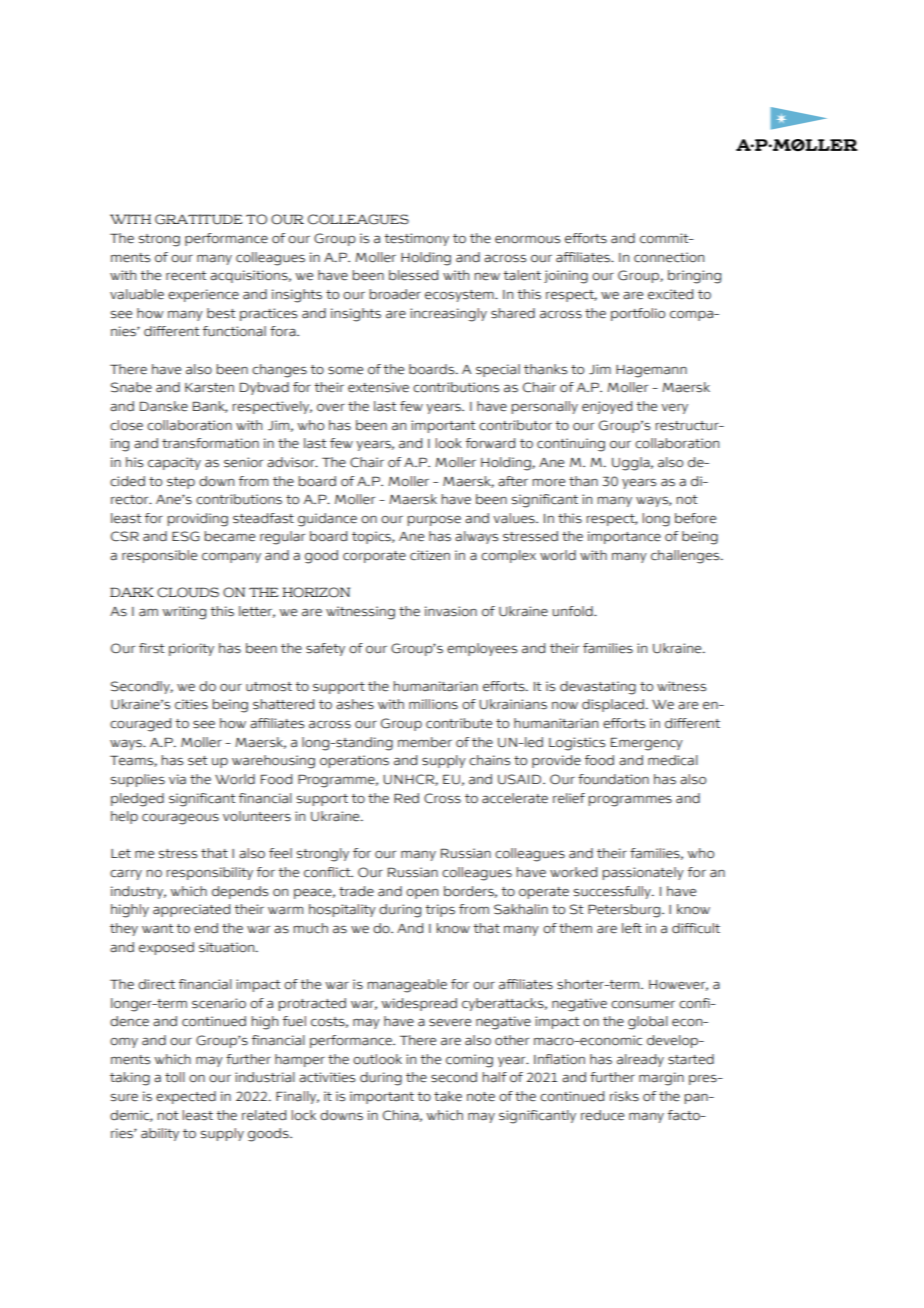 The width and height of the document is (924, 1308). What do you see at coordinates (669, 257) in the document?
I see `connection` at bounding box center [669, 257].
